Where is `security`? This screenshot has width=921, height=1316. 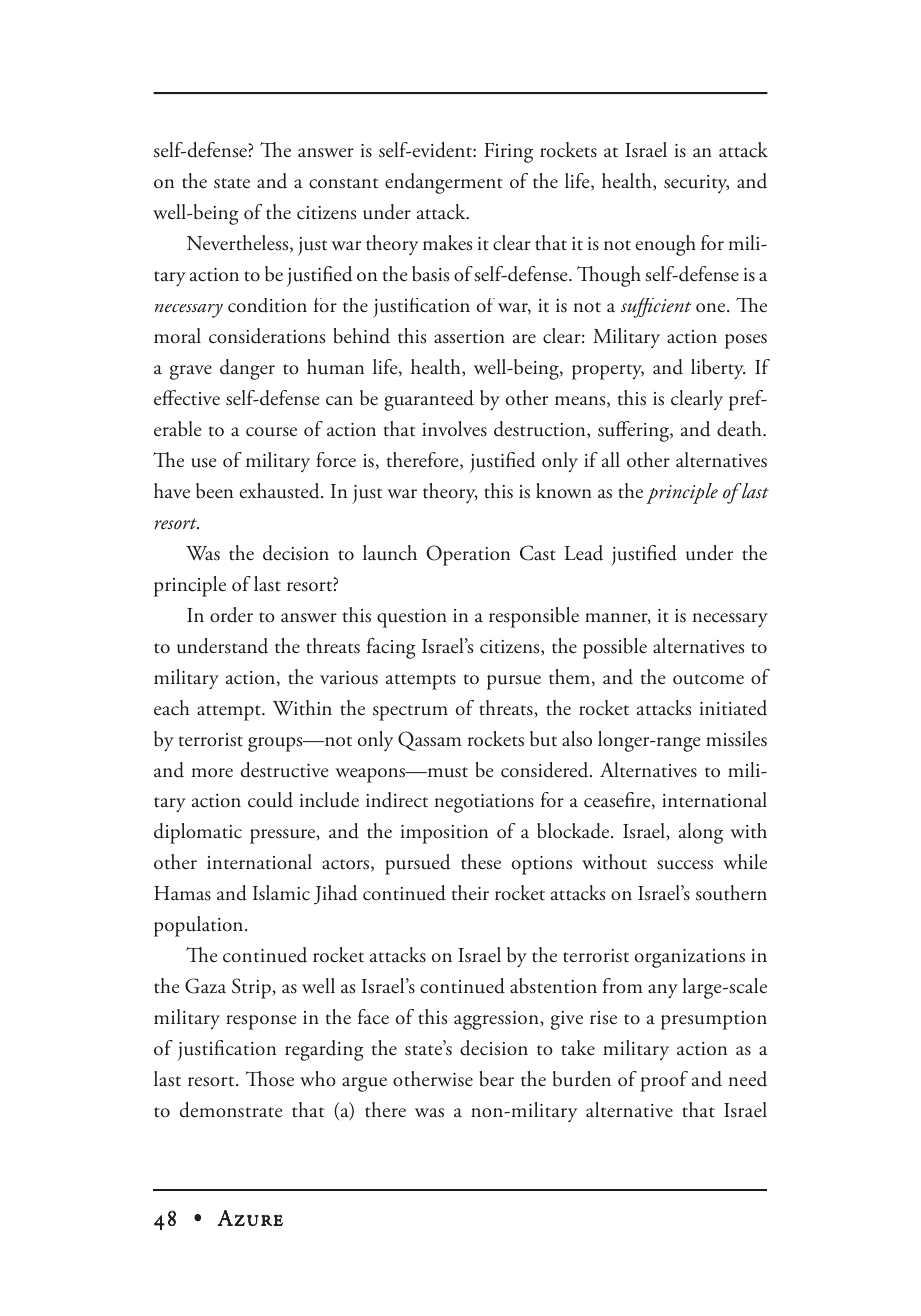 security is located at coordinates (696, 184).
